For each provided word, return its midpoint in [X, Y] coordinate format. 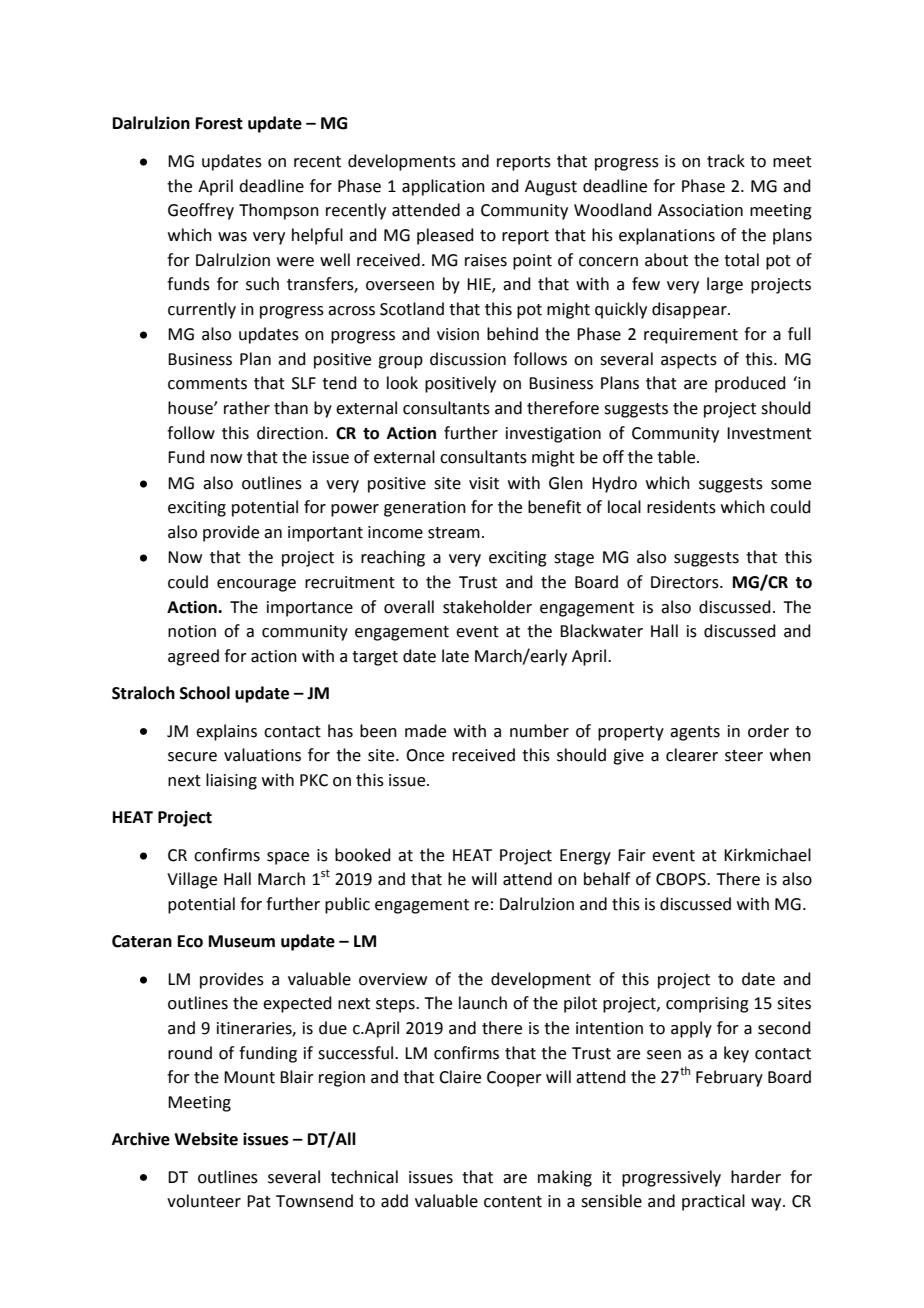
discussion [468, 359]
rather [247, 408]
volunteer [204, 1201]
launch [483, 1003]
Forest [219, 123]
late [455, 656]
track [726, 161]
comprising [707, 1005]
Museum [242, 941]
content [513, 1202]
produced [750, 384]
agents [695, 733]
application [443, 187]
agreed [193, 657]
